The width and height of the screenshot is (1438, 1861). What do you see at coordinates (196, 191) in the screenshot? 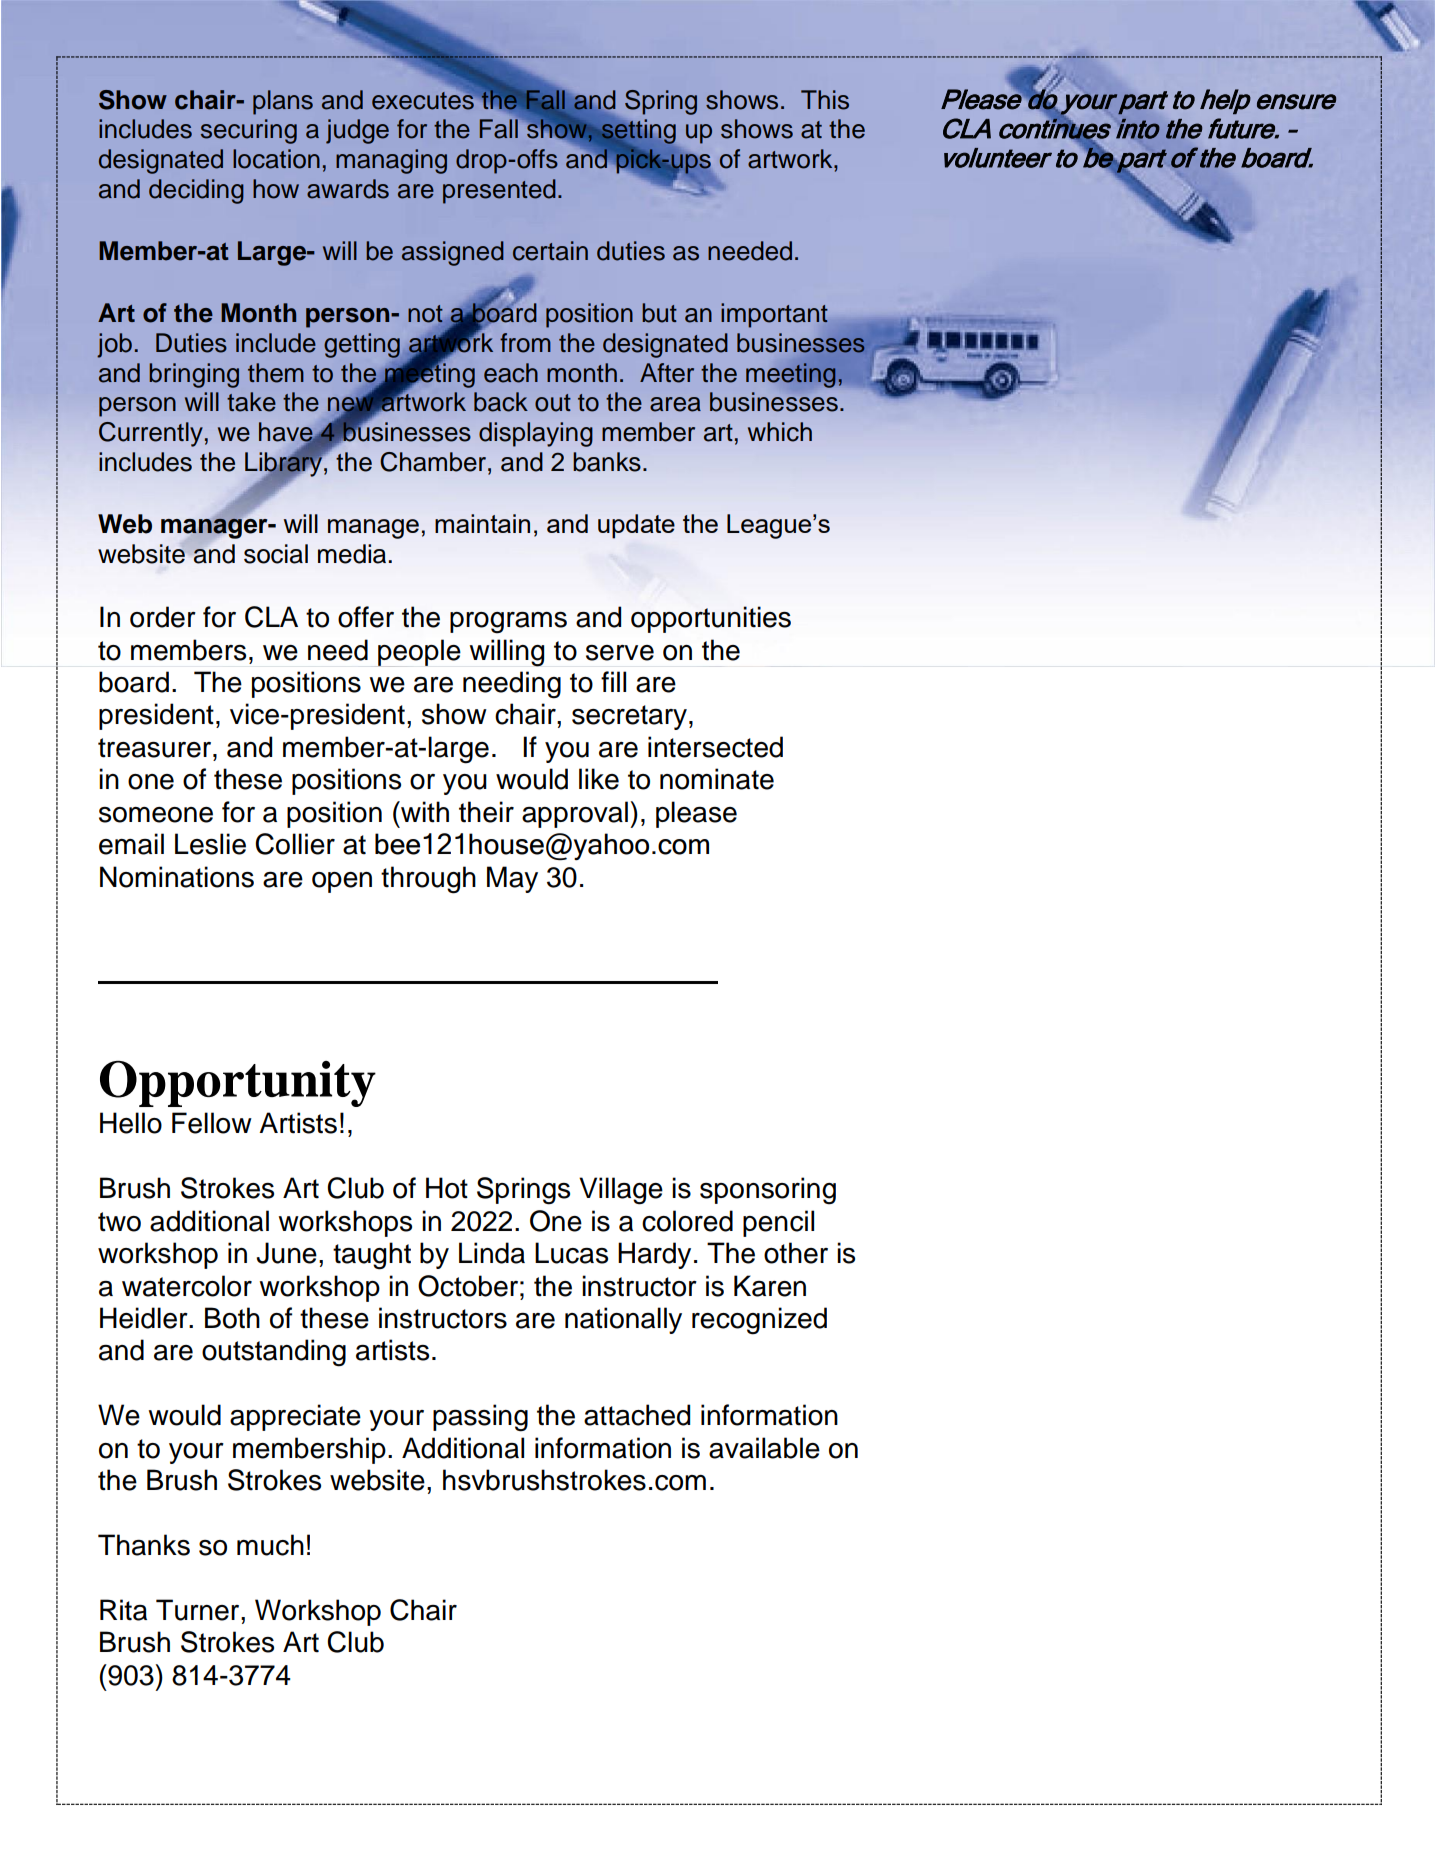
I see `deciding` at bounding box center [196, 191].
